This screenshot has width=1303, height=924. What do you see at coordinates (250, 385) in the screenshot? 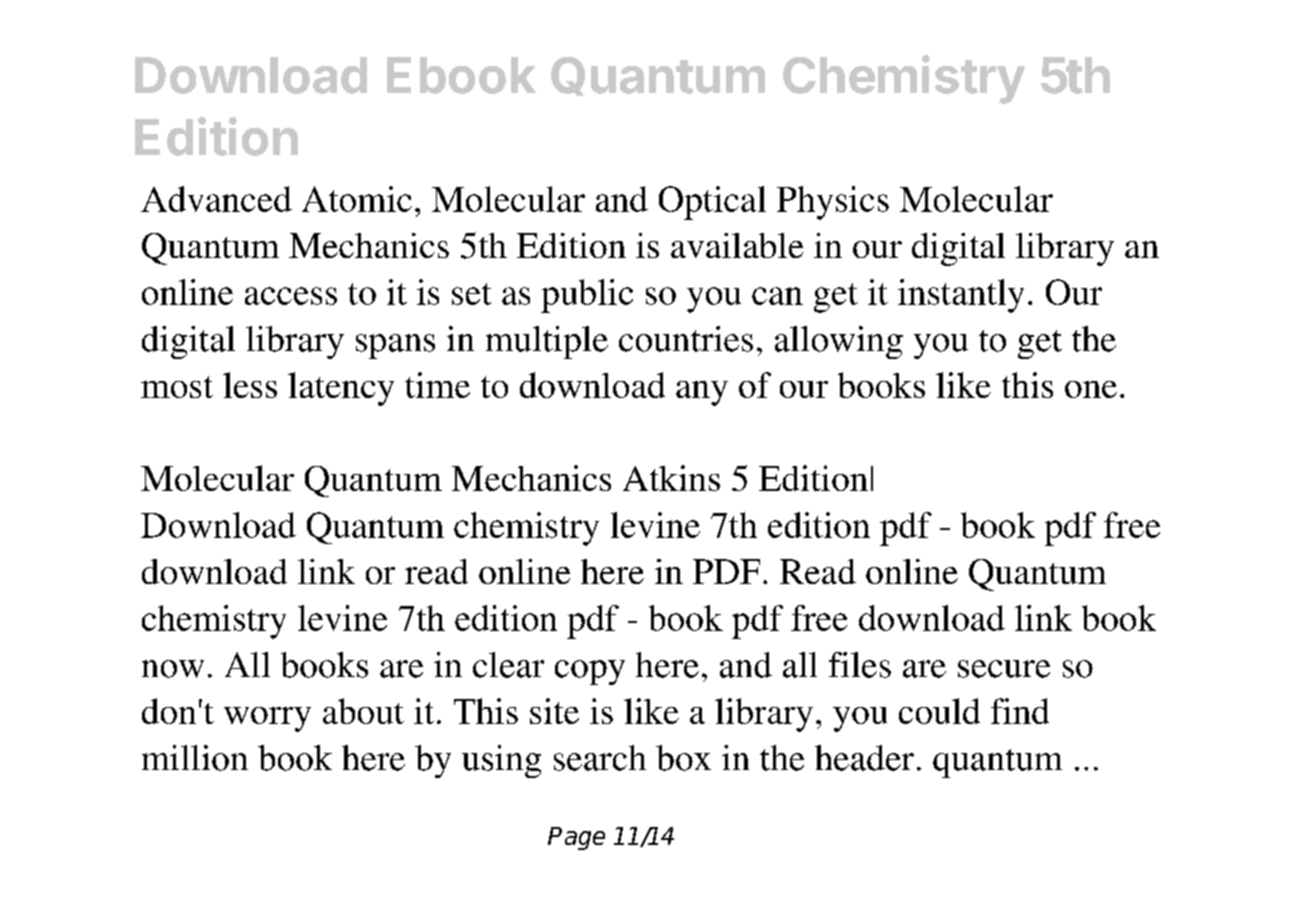
I see `less` at bounding box center [250, 385].
